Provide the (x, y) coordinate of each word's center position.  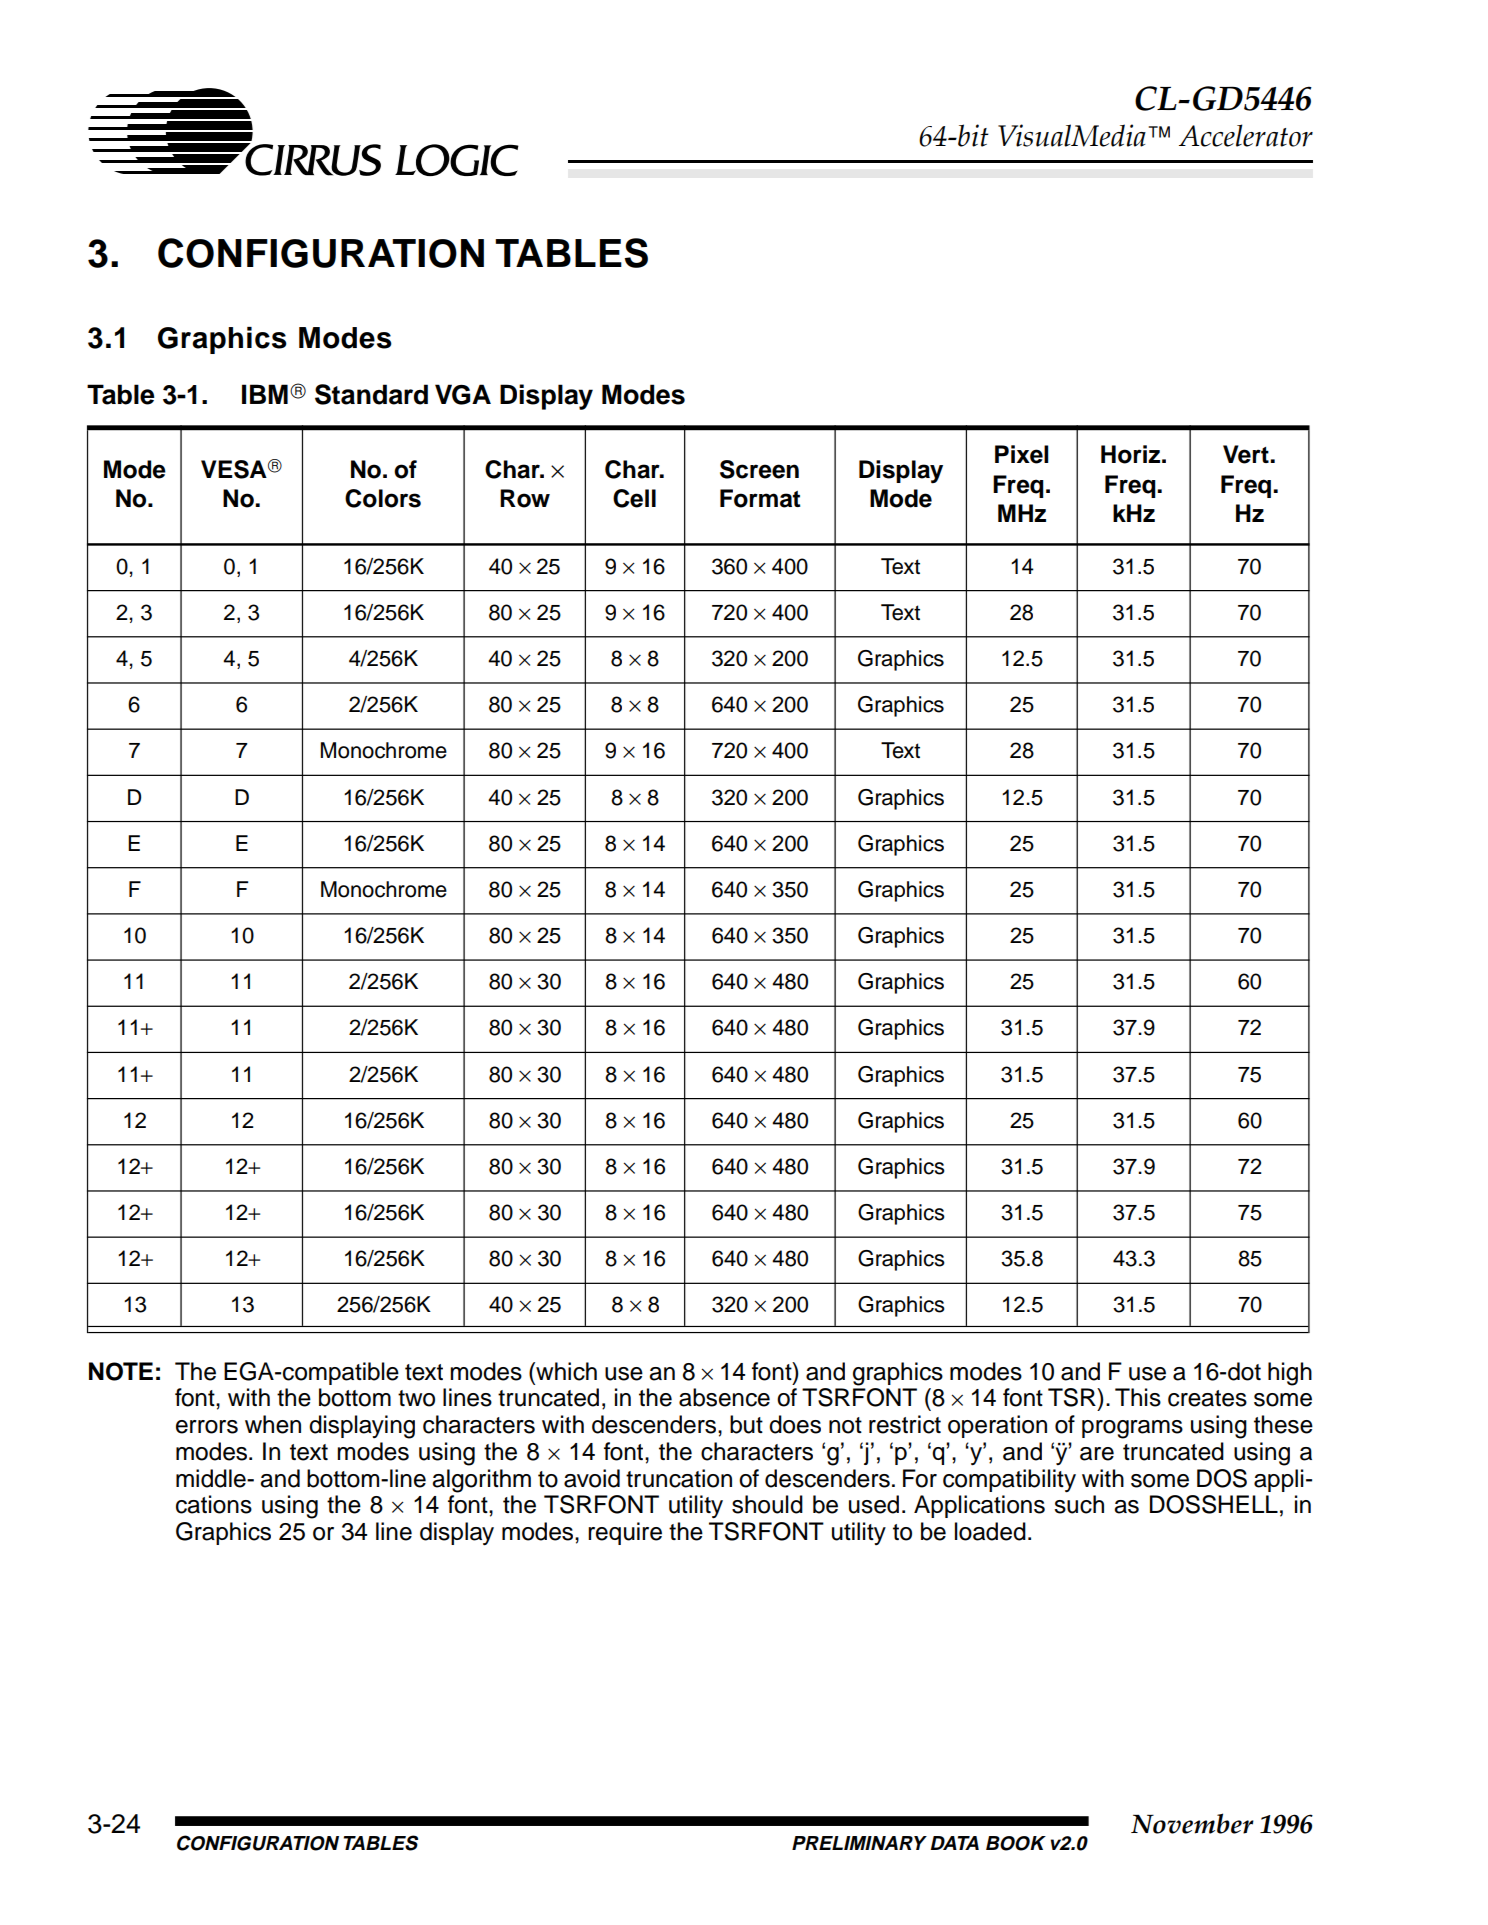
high (1290, 1374)
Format (760, 498)
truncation (679, 1478)
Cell (634, 498)
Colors (383, 498)
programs (1132, 1429)
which (565, 1371)
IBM (265, 394)
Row (525, 498)
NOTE (121, 1371)
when (273, 1424)
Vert (1247, 454)
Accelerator (1246, 135)
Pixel (1022, 454)
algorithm (481, 1481)
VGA (463, 394)
